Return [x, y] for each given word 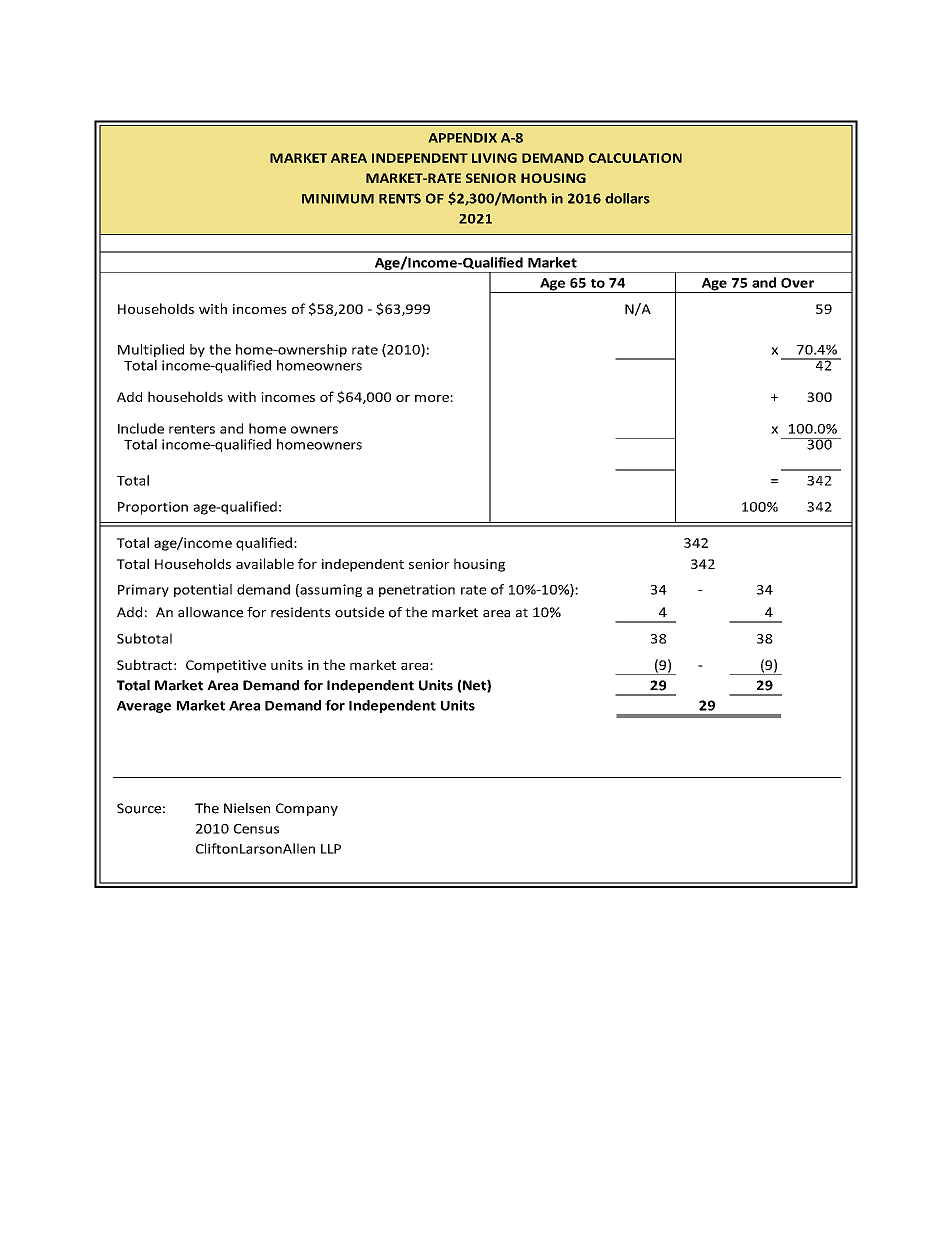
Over [797, 283]
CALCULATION [635, 158]
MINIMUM [338, 199]
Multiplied [151, 350]
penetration [417, 590]
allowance [210, 612]
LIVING [494, 158]
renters [192, 429]
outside [359, 612]
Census [256, 829]
